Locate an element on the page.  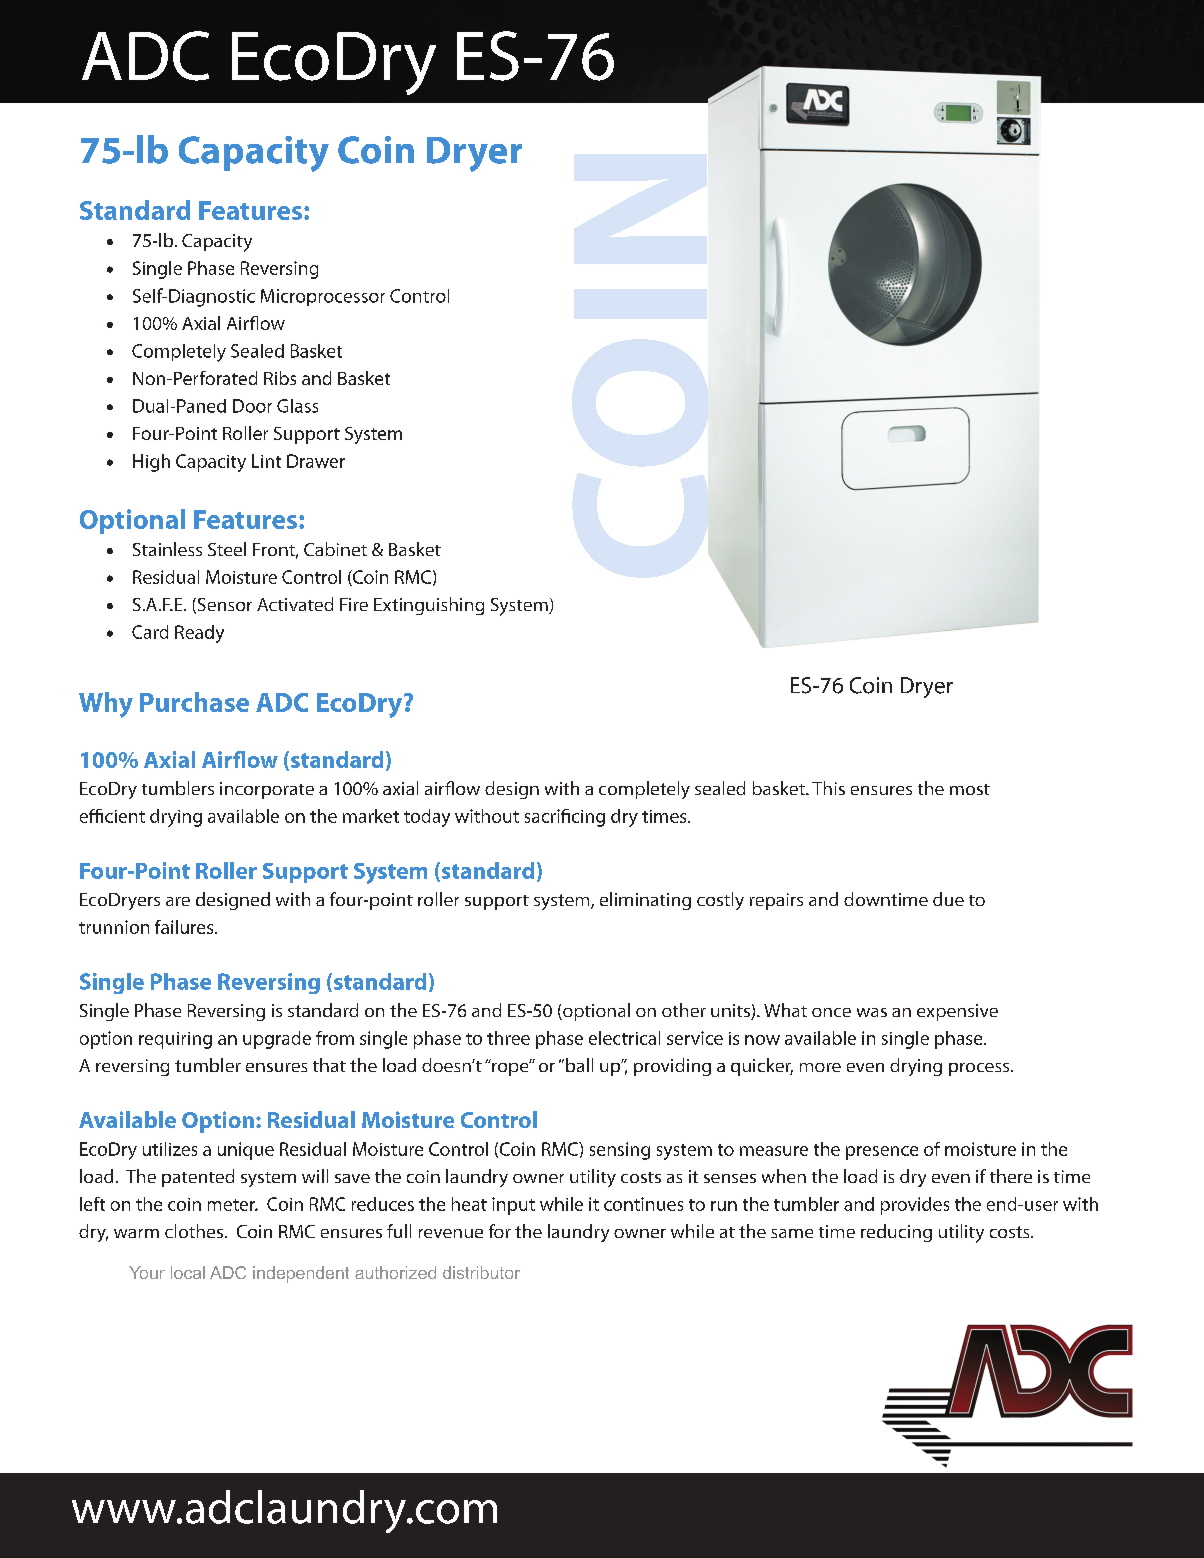
Glass is located at coordinates (297, 406).
